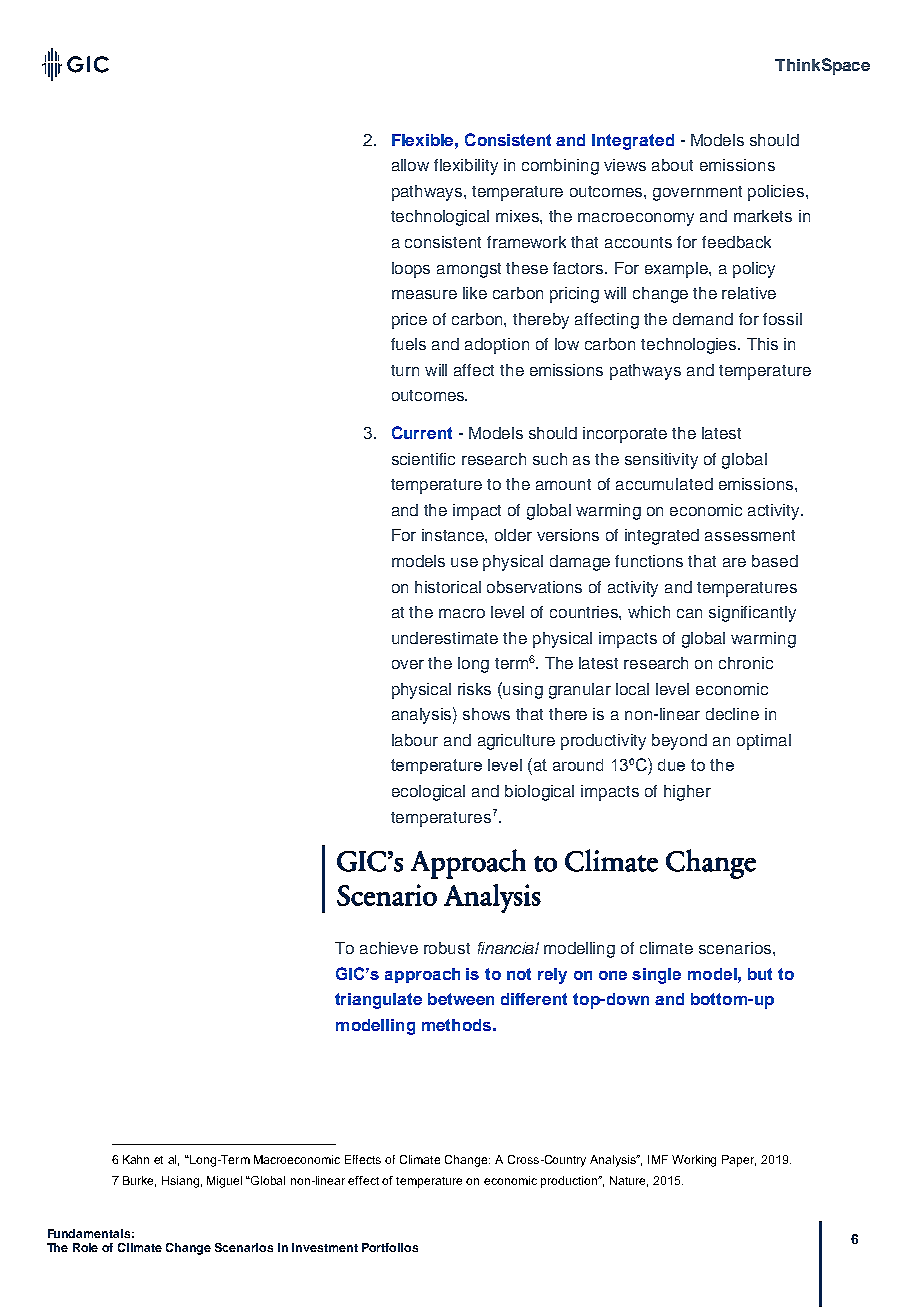 This page has width=924, height=1308. I want to click on Burke, so click(139, 1181).
